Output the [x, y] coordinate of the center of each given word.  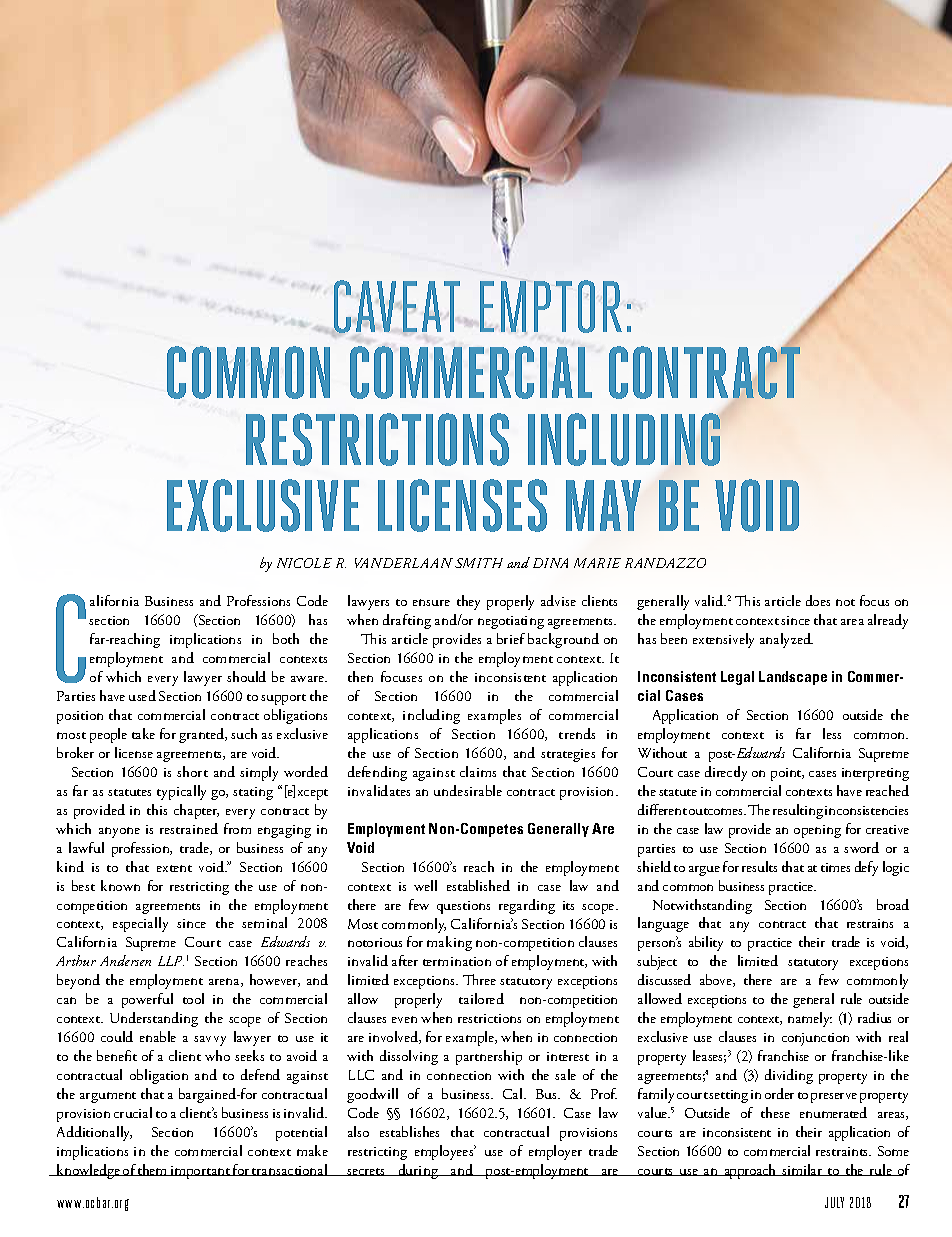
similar [802, 1170]
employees [445, 1152]
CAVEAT [396, 308]
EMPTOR [551, 306]
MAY [603, 505]
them [153, 1170]
